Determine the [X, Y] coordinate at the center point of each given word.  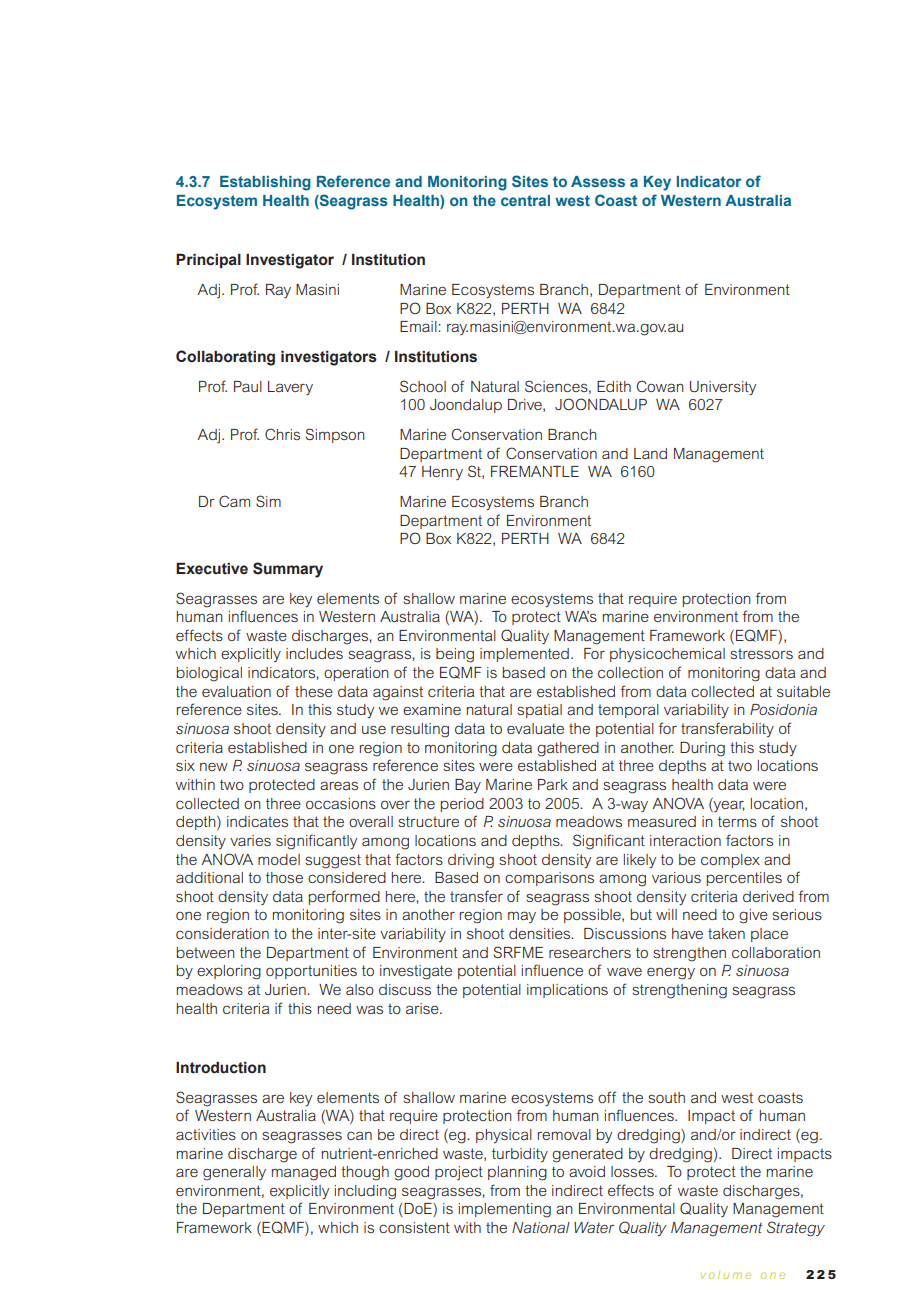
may [522, 917]
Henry [442, 473]
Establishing [265, 183]
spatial [539, 711]
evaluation [236, 691]
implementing [505, 1210]
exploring [229, 972]
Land [650, 453]
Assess [598, 181]
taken [726, 933]
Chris [282, 434]
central [525, 200]
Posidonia [783, 709]
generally [234, 1173]
